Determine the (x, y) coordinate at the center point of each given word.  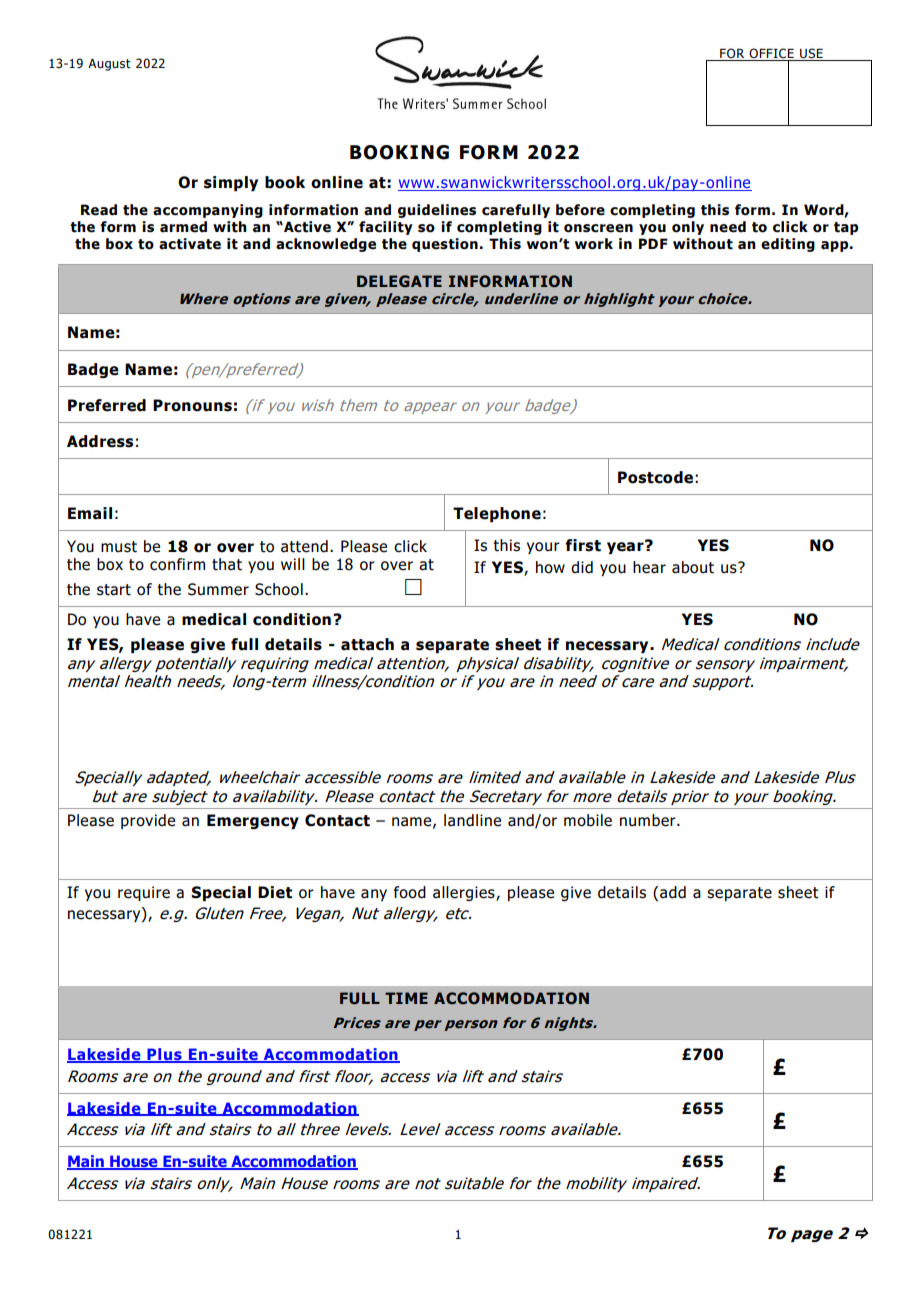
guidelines (437, 211)
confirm (177, 564)
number (649, 820)
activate (190, 244)
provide (148, 821)
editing (788, 245)
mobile (588, 820)
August (109, 65)
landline (472, 820)
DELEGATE (399, 281)
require (144, 893)
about (693, 567)
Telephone (497, 514)
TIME (406, 998)
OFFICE (772, 54)
